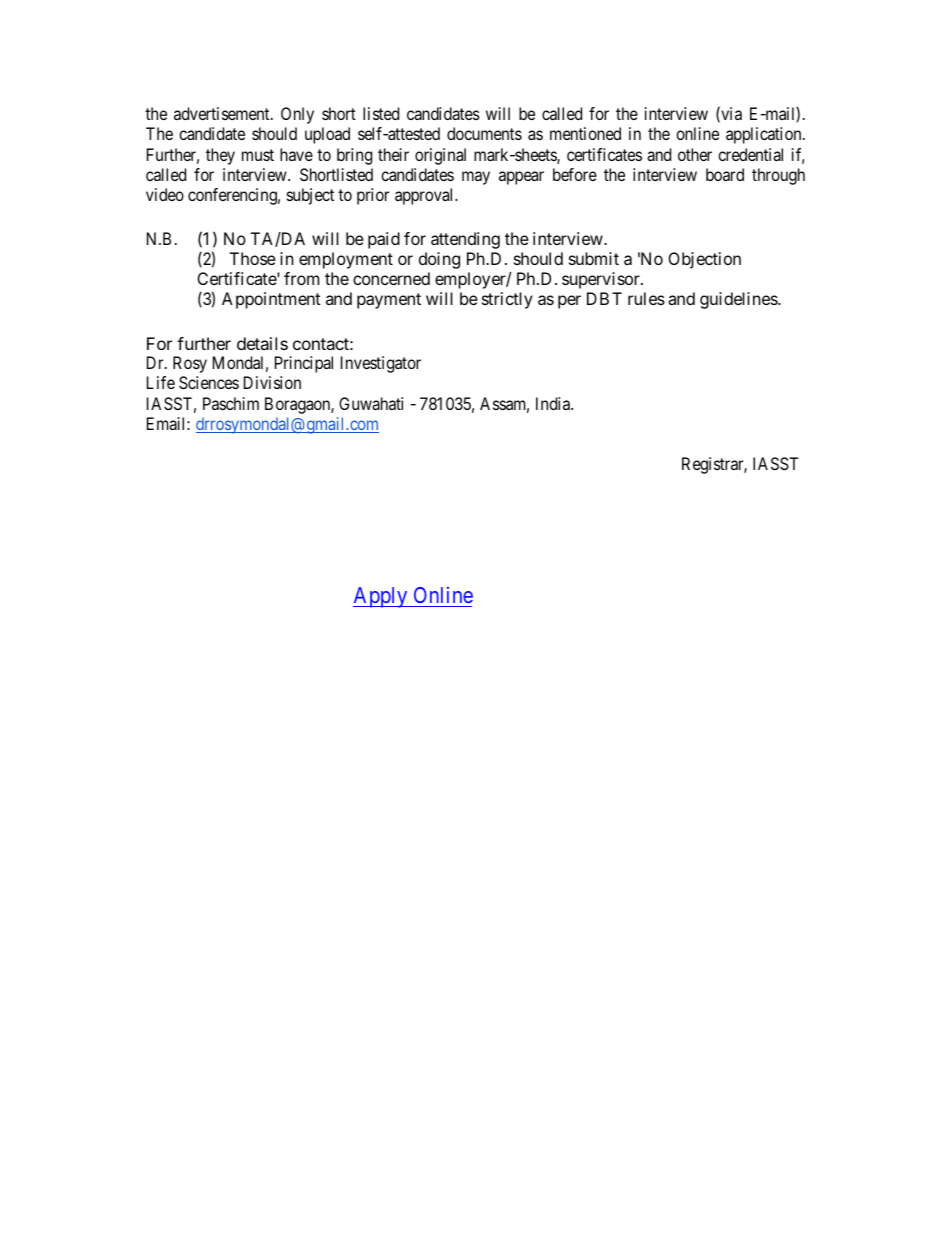  What do you see at coordinates (381, 597) in the document?
I see `Apply` at bounding box center [381, 597].
